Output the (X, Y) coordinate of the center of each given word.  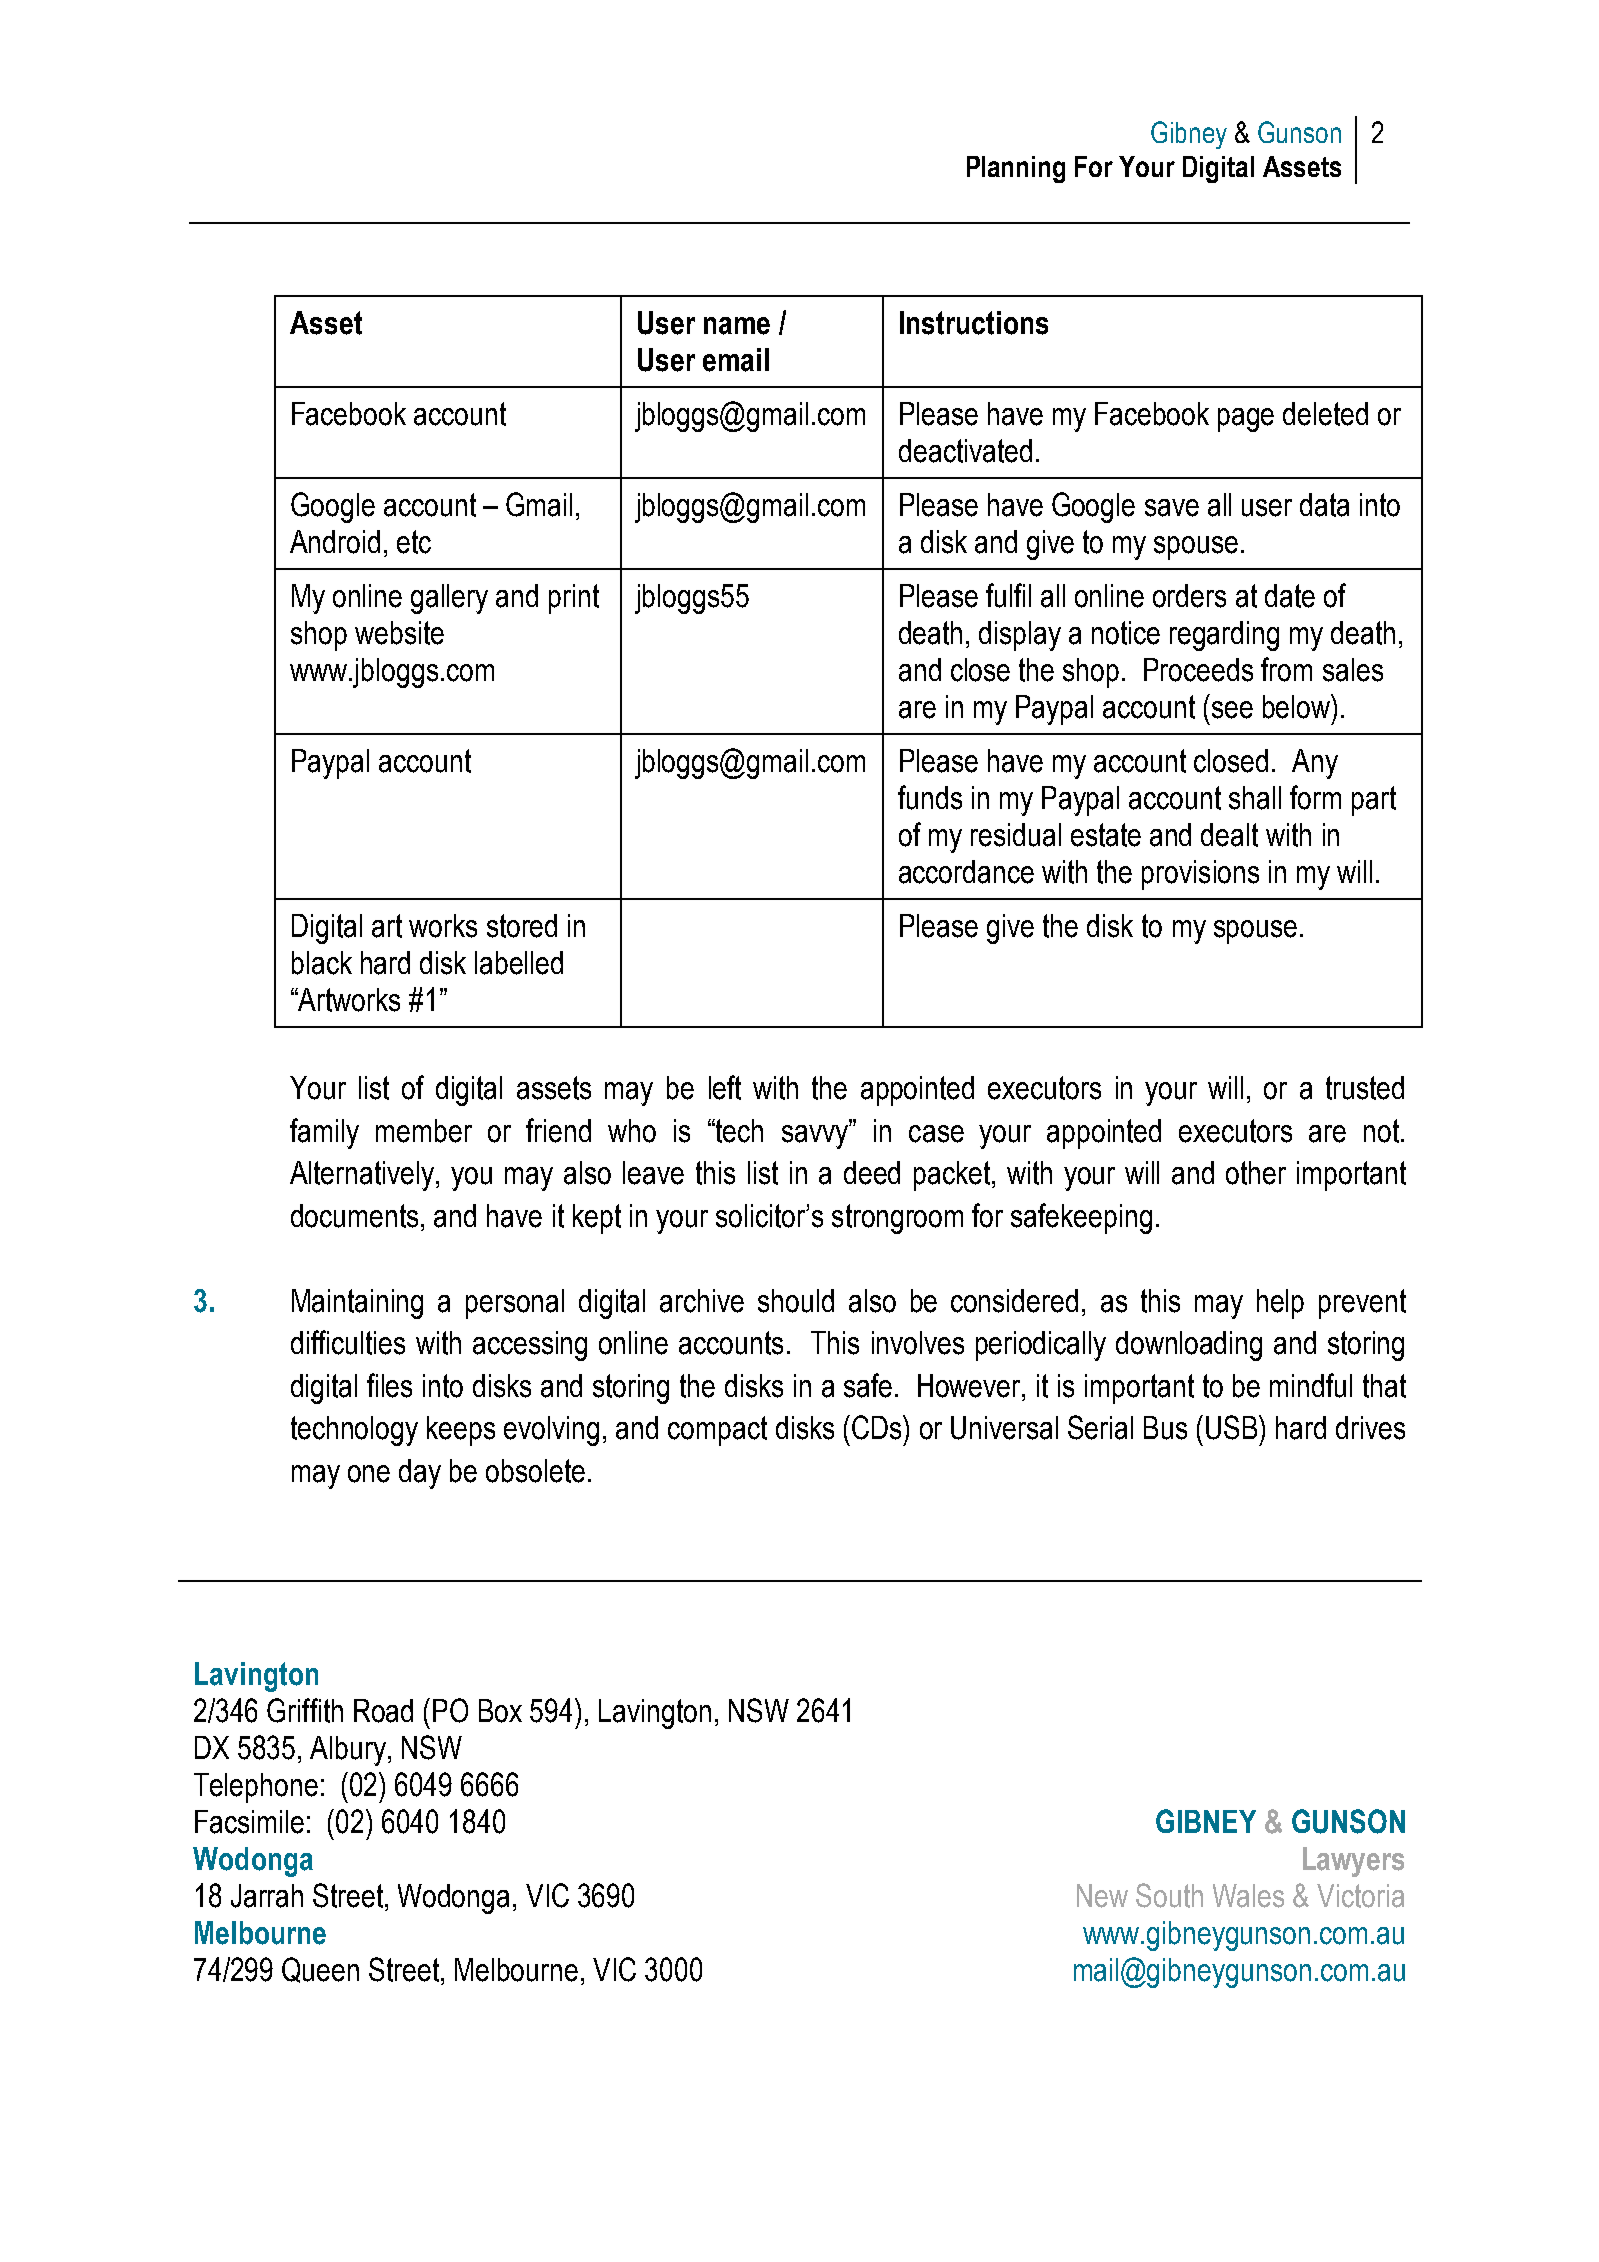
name (737, 326)
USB (1233, 1427)
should (796, 1301)
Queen (320, 1970)
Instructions (974, 323)
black (322, 963)
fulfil (1008, 595)
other (1256, 1173)
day (420, 1474)
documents (354, 1216)
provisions (1200, 875)
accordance (966, 872)
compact (717, 1431)
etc (414, 542)
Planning (1016, 169)
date (1290, 596)
